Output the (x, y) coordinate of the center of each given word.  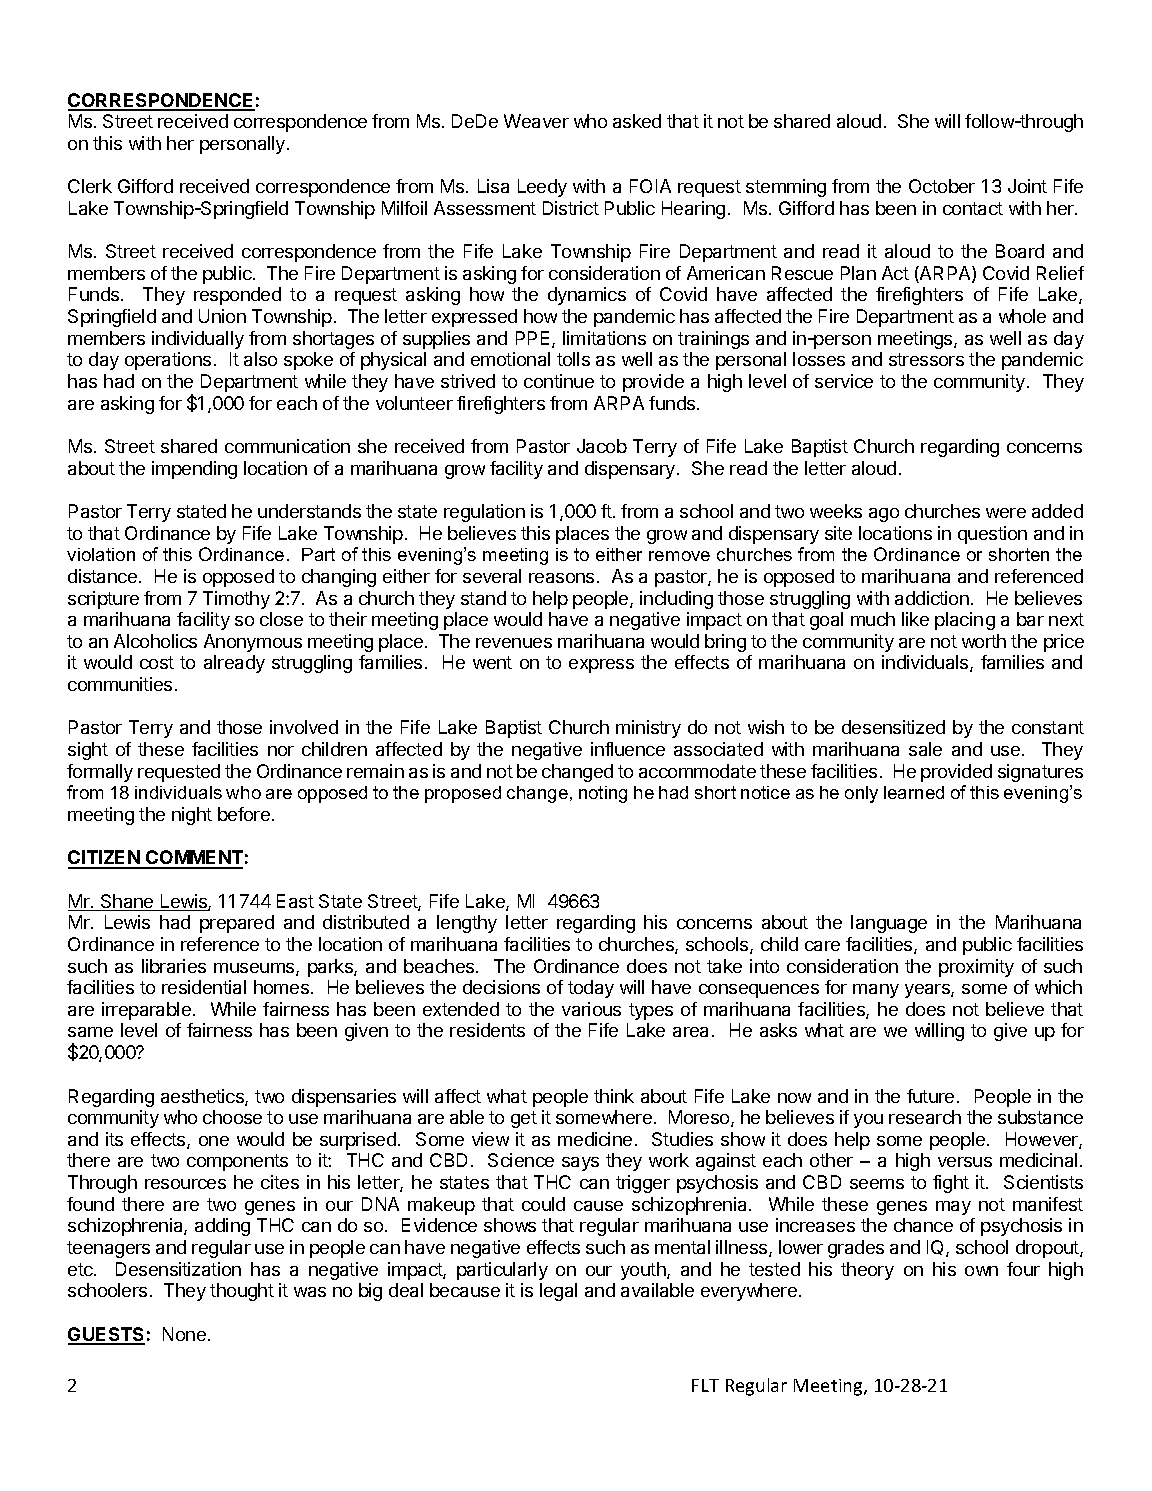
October (942, 186)
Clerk (90, 186)
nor (281, 751)
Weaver (536, 121)
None (184, 1334)
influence (628, 749)
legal (558, 1292)
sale (925, 749)
